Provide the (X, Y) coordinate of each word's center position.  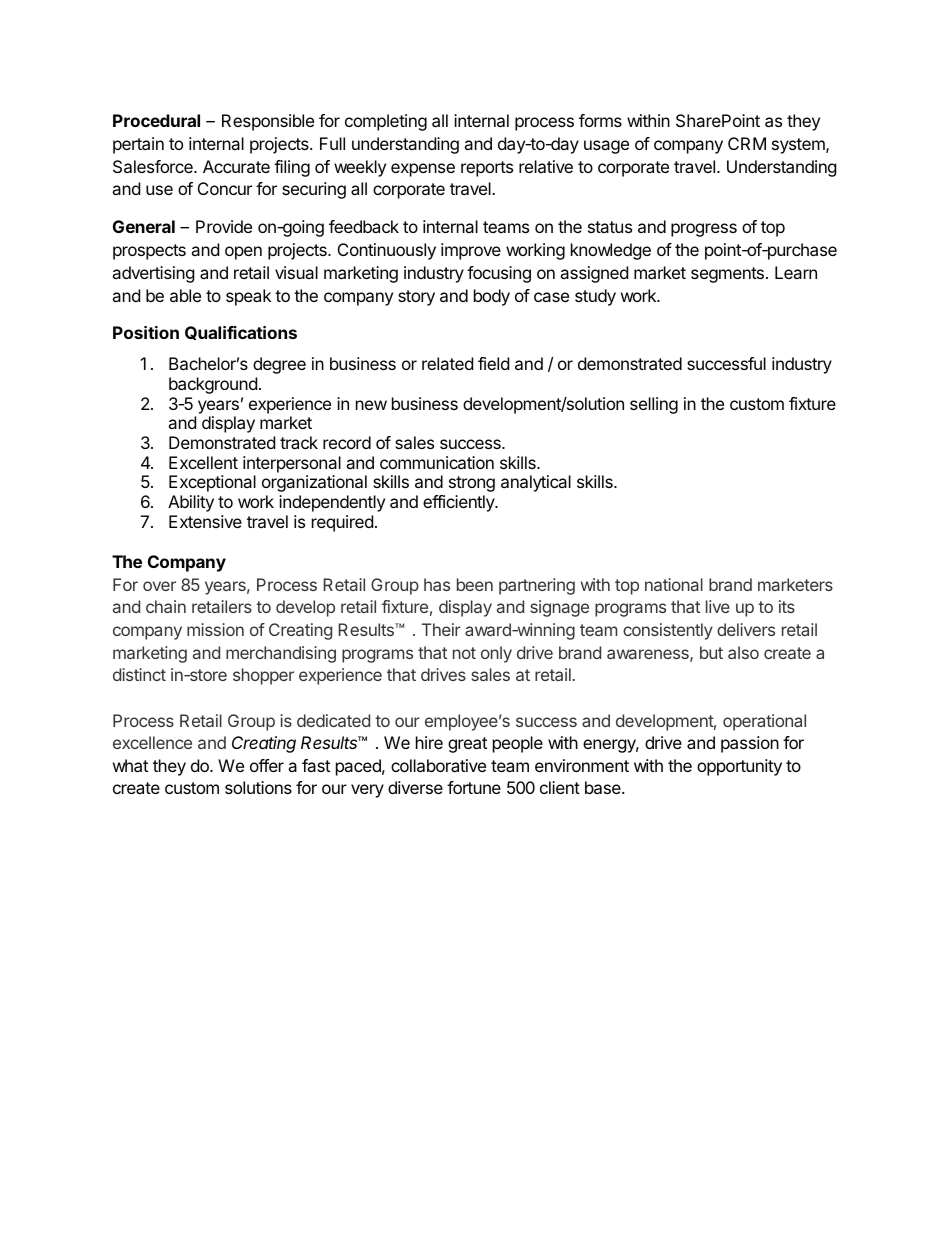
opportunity (739, 767)
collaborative (438, 765)
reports (487, 169)
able (185, 295)
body (492, 297)
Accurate (236, 166)
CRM (747, 143)
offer (267, 765)
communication (437, 462)
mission (215, 629)
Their (441, 629)
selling (654, 405)
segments (727, 275)
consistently (668, 631)
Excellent (203, 462)
